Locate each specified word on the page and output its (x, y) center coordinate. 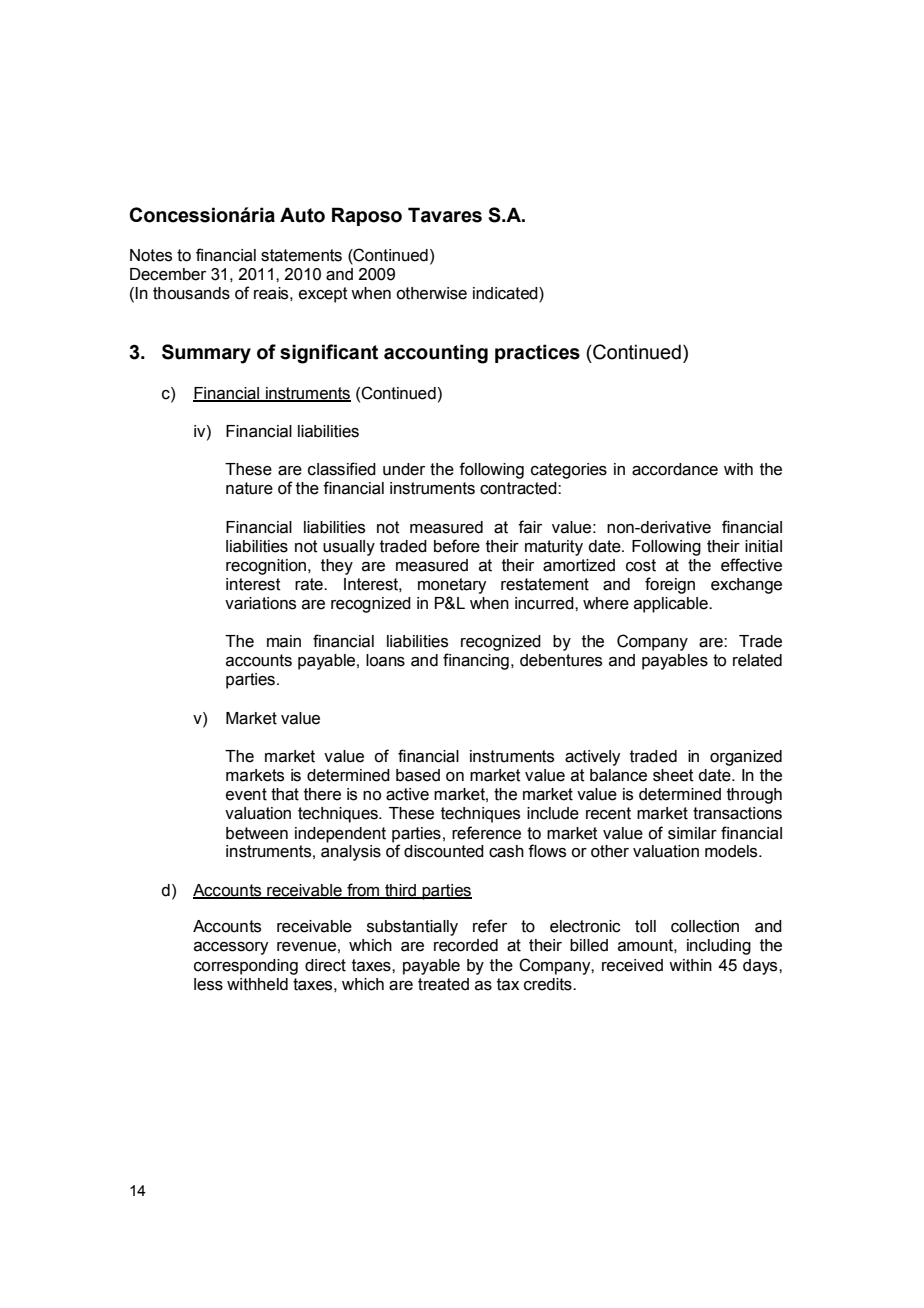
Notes (151, 255)
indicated (506, 294)
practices (537, 353)
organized (746, 758)
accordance (675, 469)
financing (476, 661)
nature (249, 488)
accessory (231, 948)
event (246, 794)
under (404, 469)
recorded (466, 945)
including (719, 947)
